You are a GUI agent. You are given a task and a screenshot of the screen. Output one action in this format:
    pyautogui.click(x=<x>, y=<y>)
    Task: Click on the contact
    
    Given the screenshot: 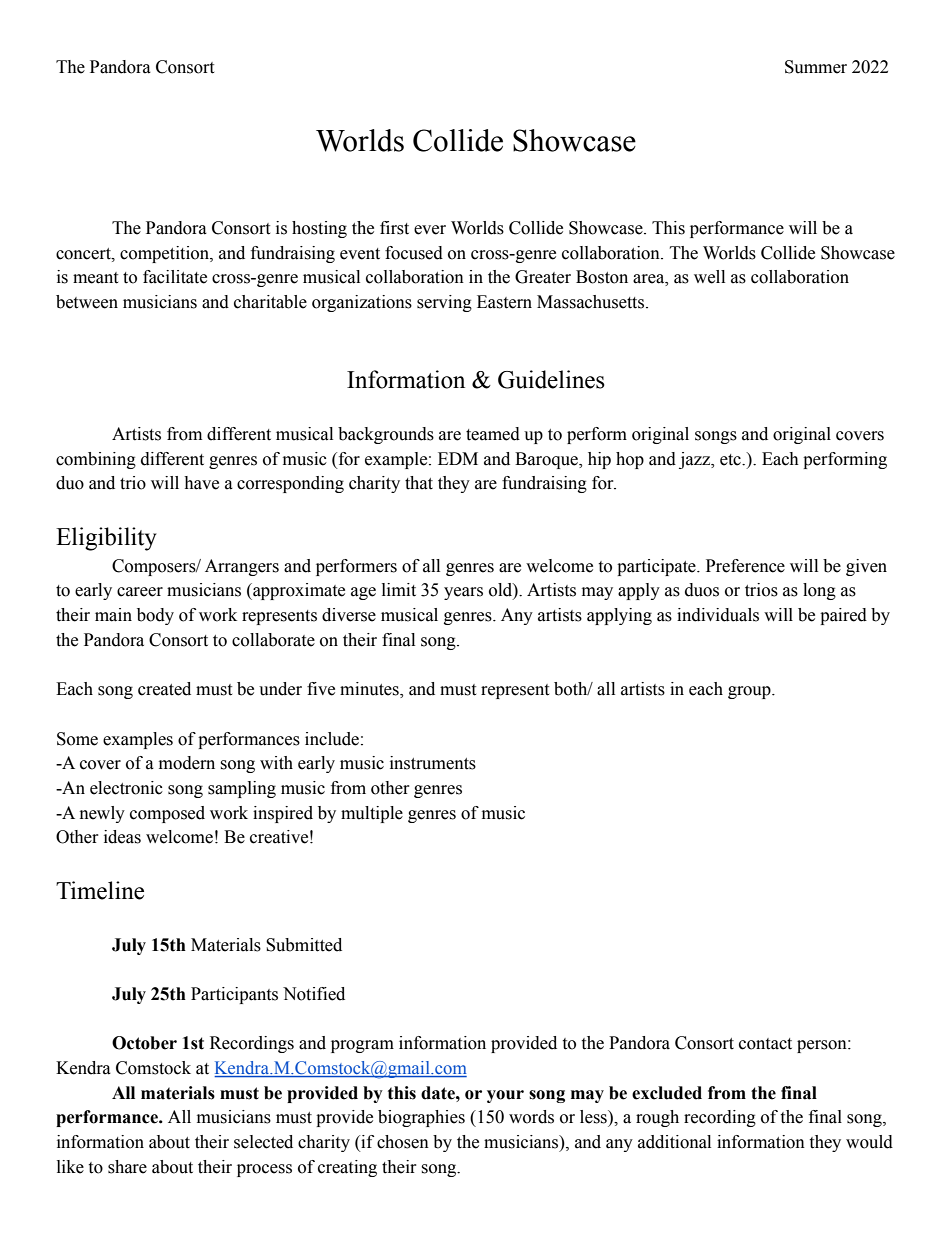 What is the action you would take?
    pyautogui.click(x=765, y=1044)
